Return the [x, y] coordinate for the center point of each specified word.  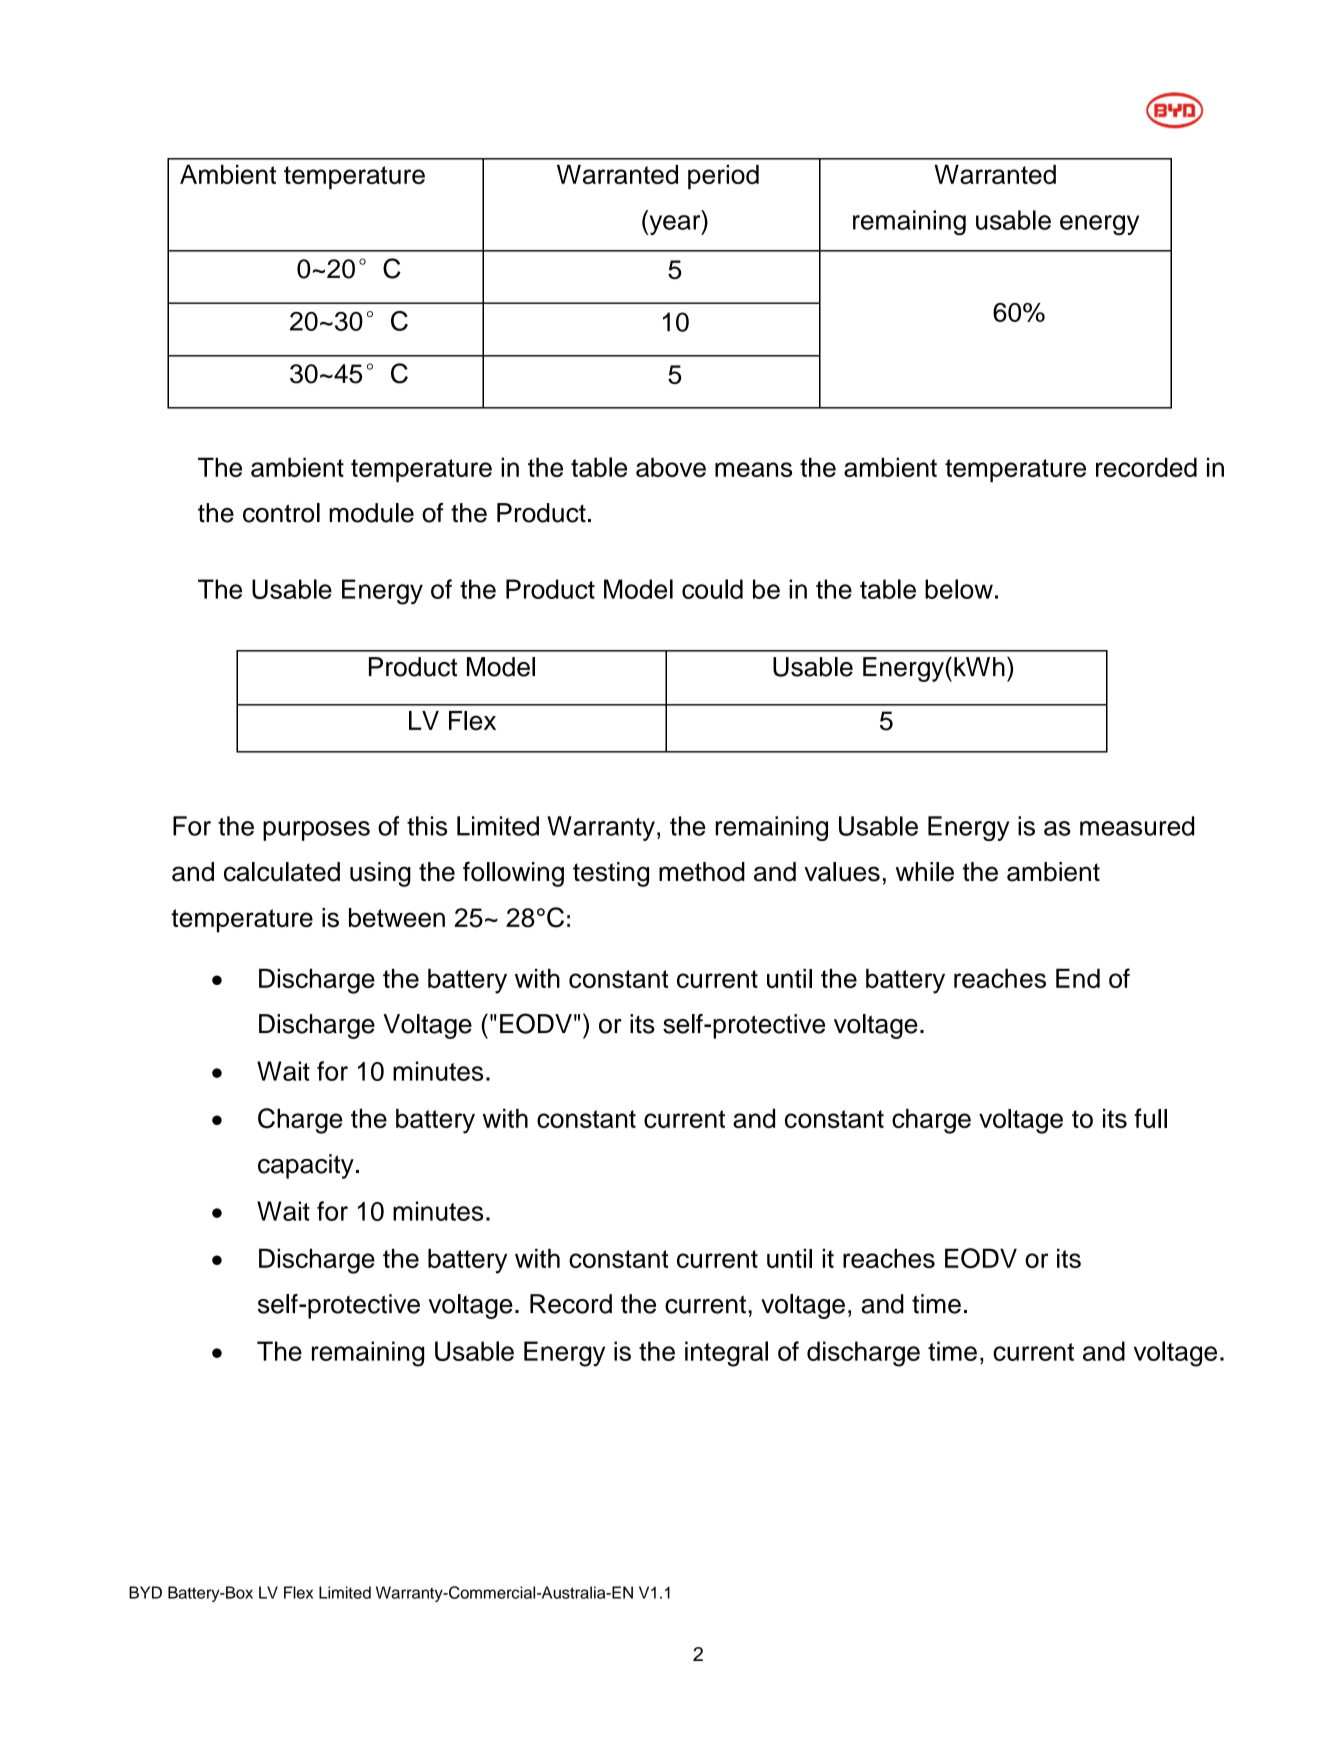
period [723, 177]
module [371, 513]
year [675, 225]
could [712, 589]
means [753, 469]
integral [726, 1354]
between [397, 918]
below [959, 589]
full [1150, 1118]
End [1078, 978]
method [702, 872]
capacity [306, 1166]
